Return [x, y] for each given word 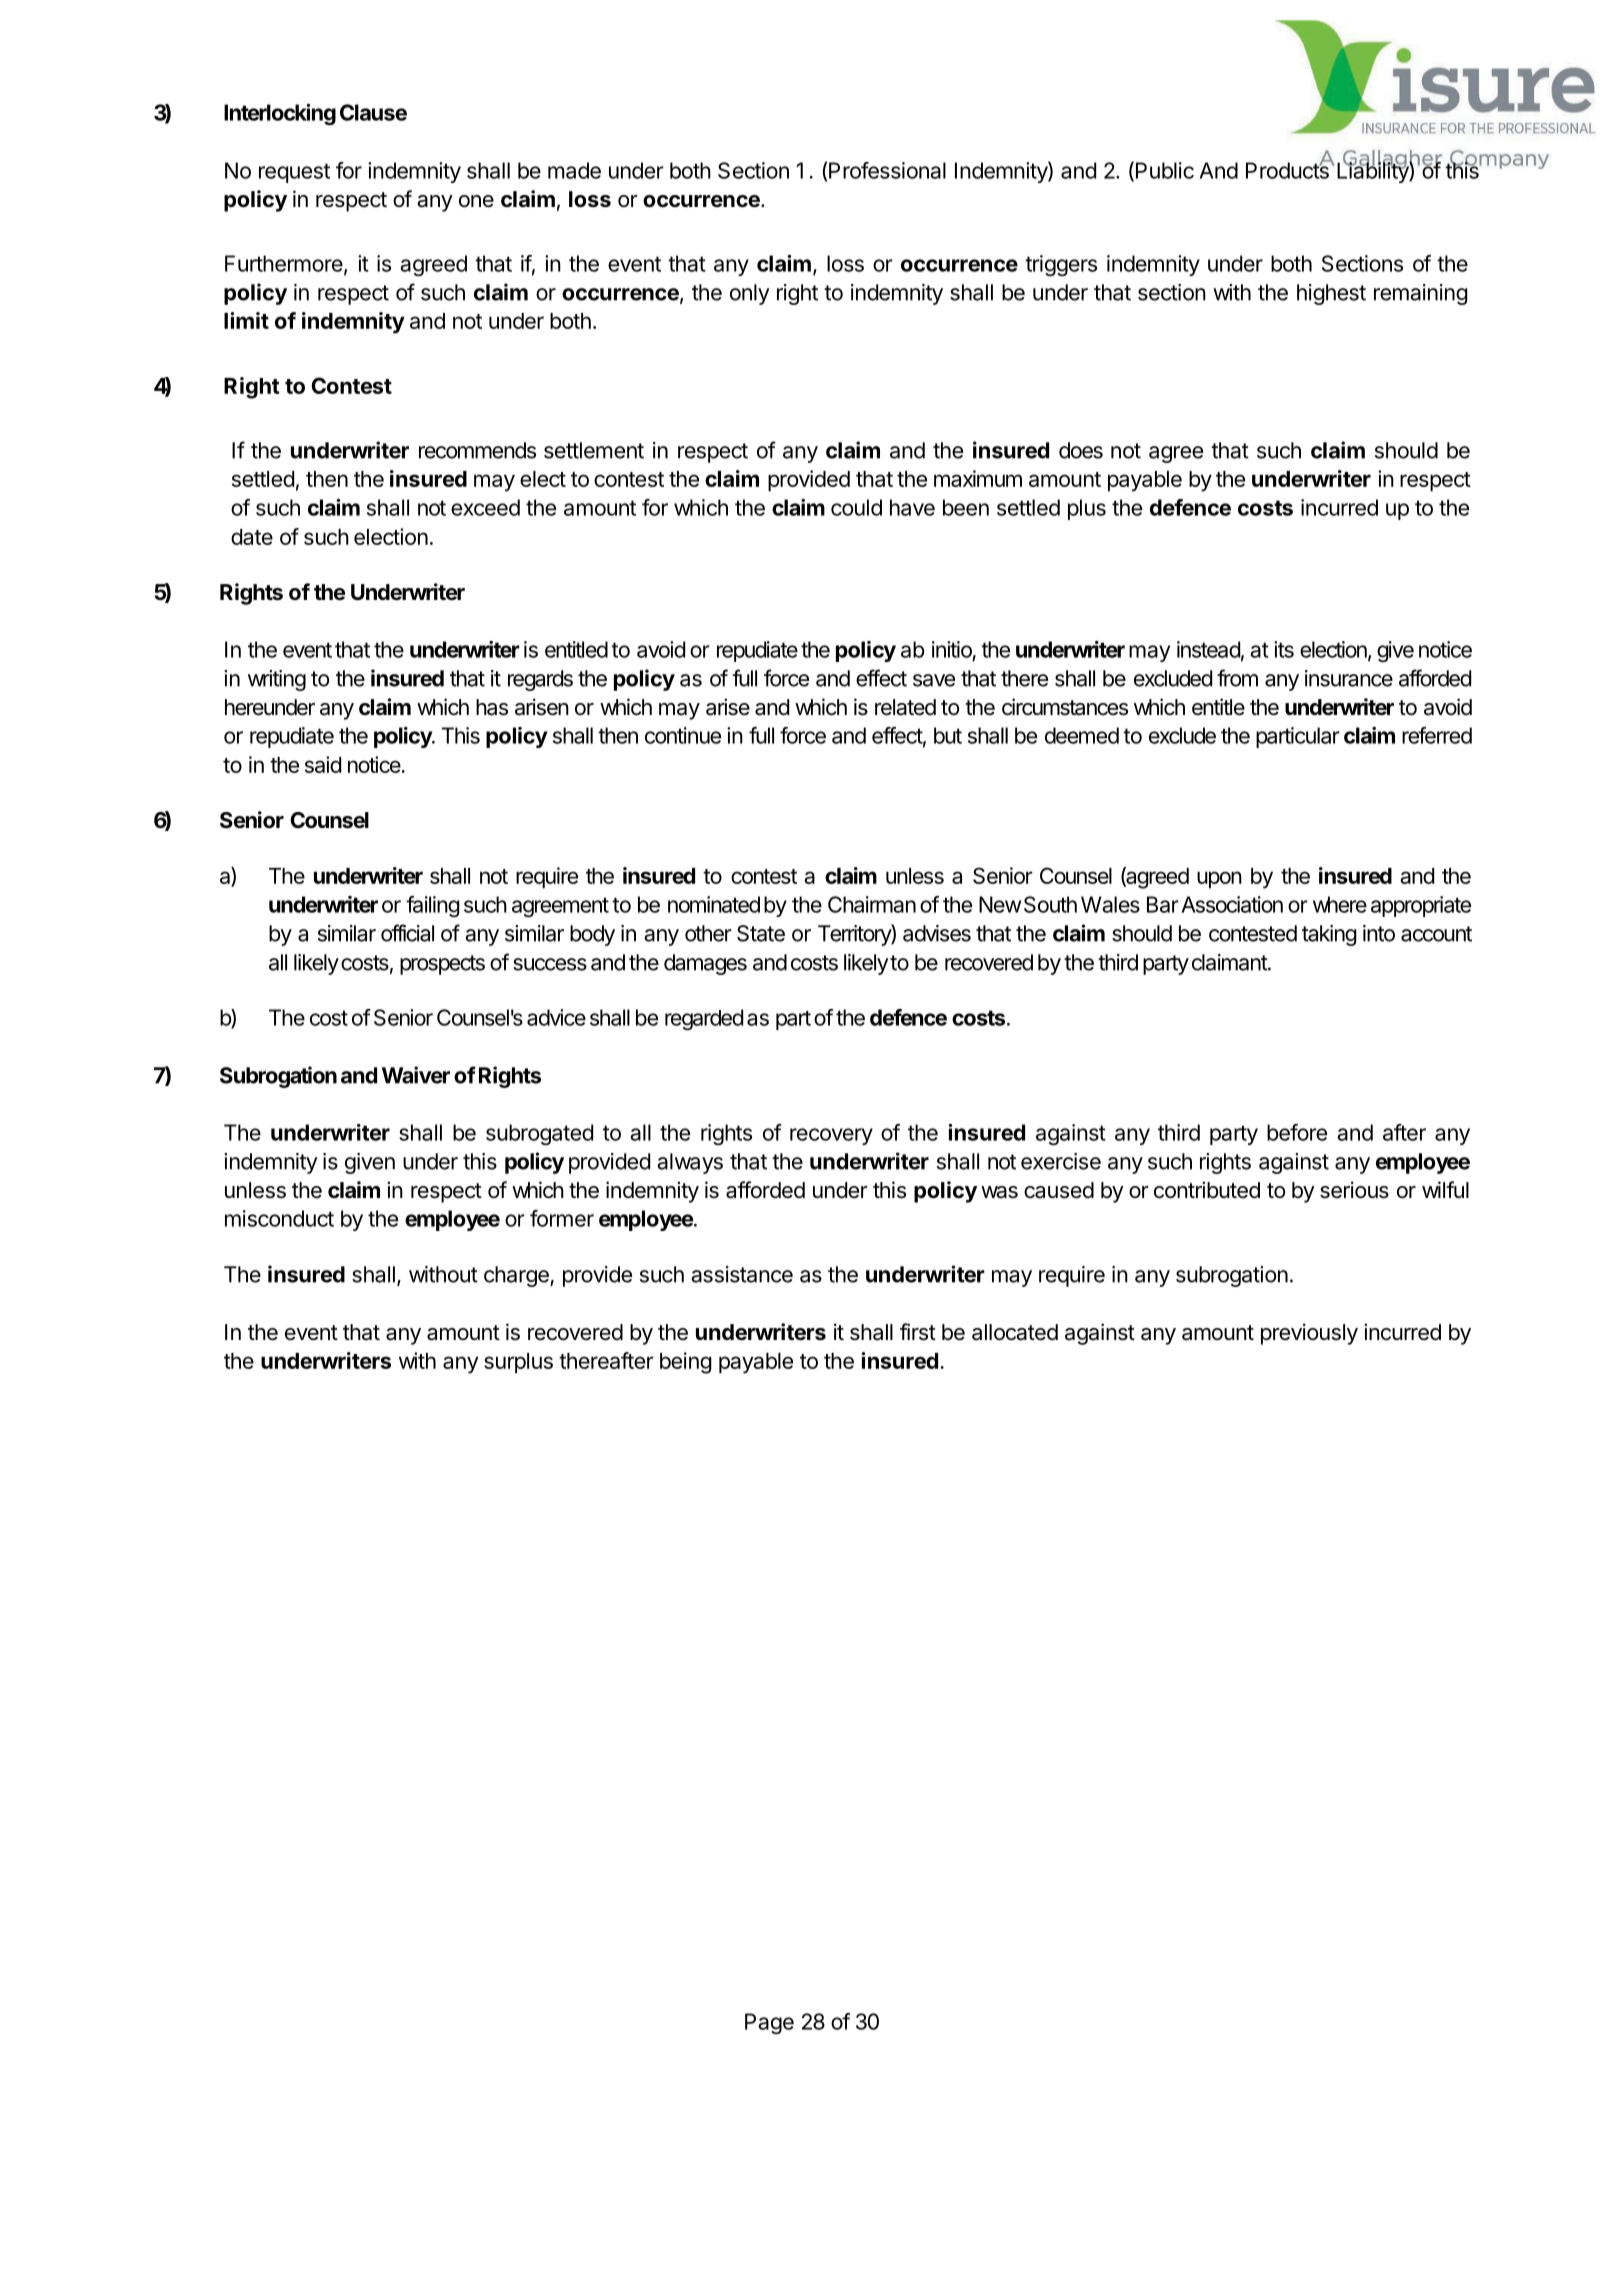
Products [1288, 169]
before [1297, 1132]
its [1284, 649]
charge [517, 1276]
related [905, 707]
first [918, 1332]
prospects [442, 965]
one [476, 201]
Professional [887, 170]
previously [1309, 1334]
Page [769, 2023]
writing [277, 680]
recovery [831, 1136]
